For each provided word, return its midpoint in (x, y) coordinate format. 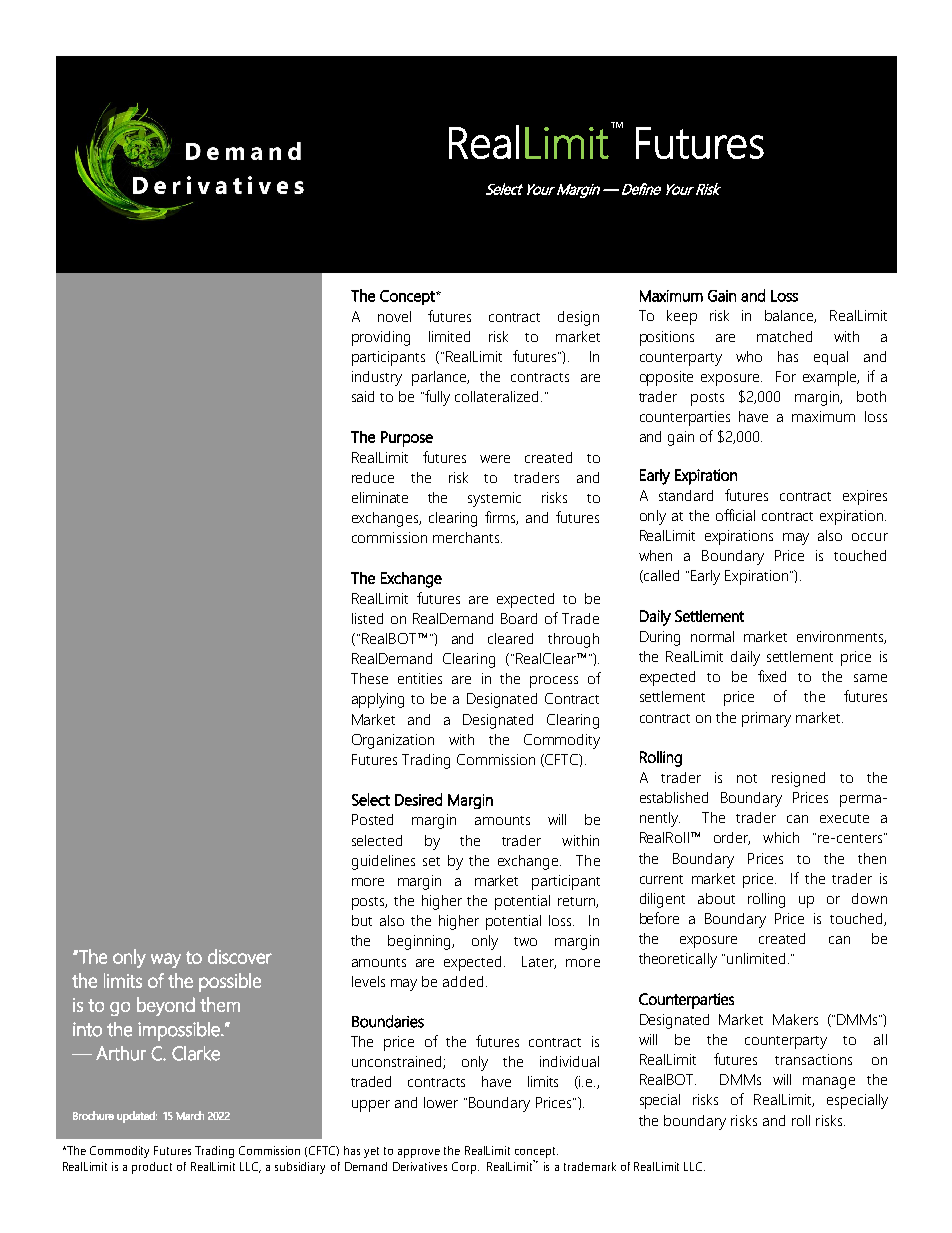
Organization (393, 741)
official (735, 515)
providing (381, 338)
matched (784, 336)
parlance (440, 378)
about (716, 898)
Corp (465, 1168)
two (525, 941)
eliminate (380, 497)
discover (240, 956)
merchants (467, 537)
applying (378, 700)
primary (766, 719)
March (190, 1115)
